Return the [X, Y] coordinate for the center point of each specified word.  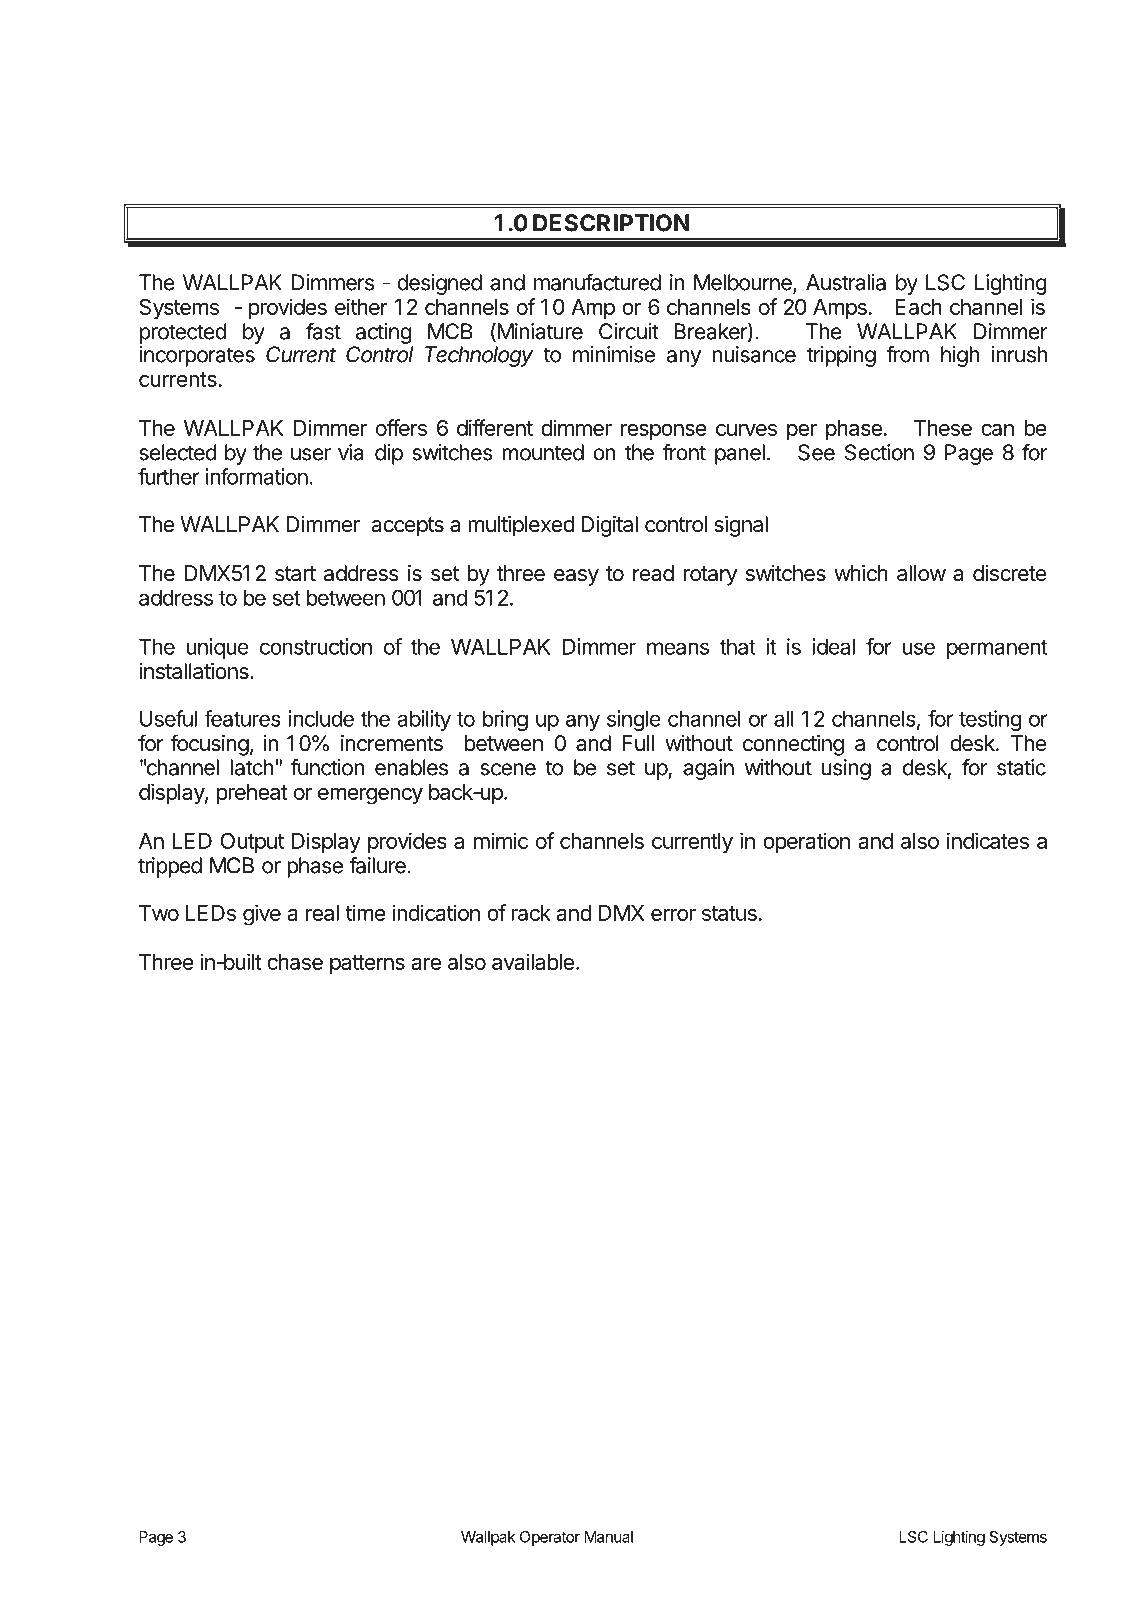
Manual [609, 1537]
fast [323, 331]
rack [531, 913]
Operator [550, 1538]
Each [918, 307]
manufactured [597, 282]
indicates [988, 840]
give [262, 915]
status [729, 913]
